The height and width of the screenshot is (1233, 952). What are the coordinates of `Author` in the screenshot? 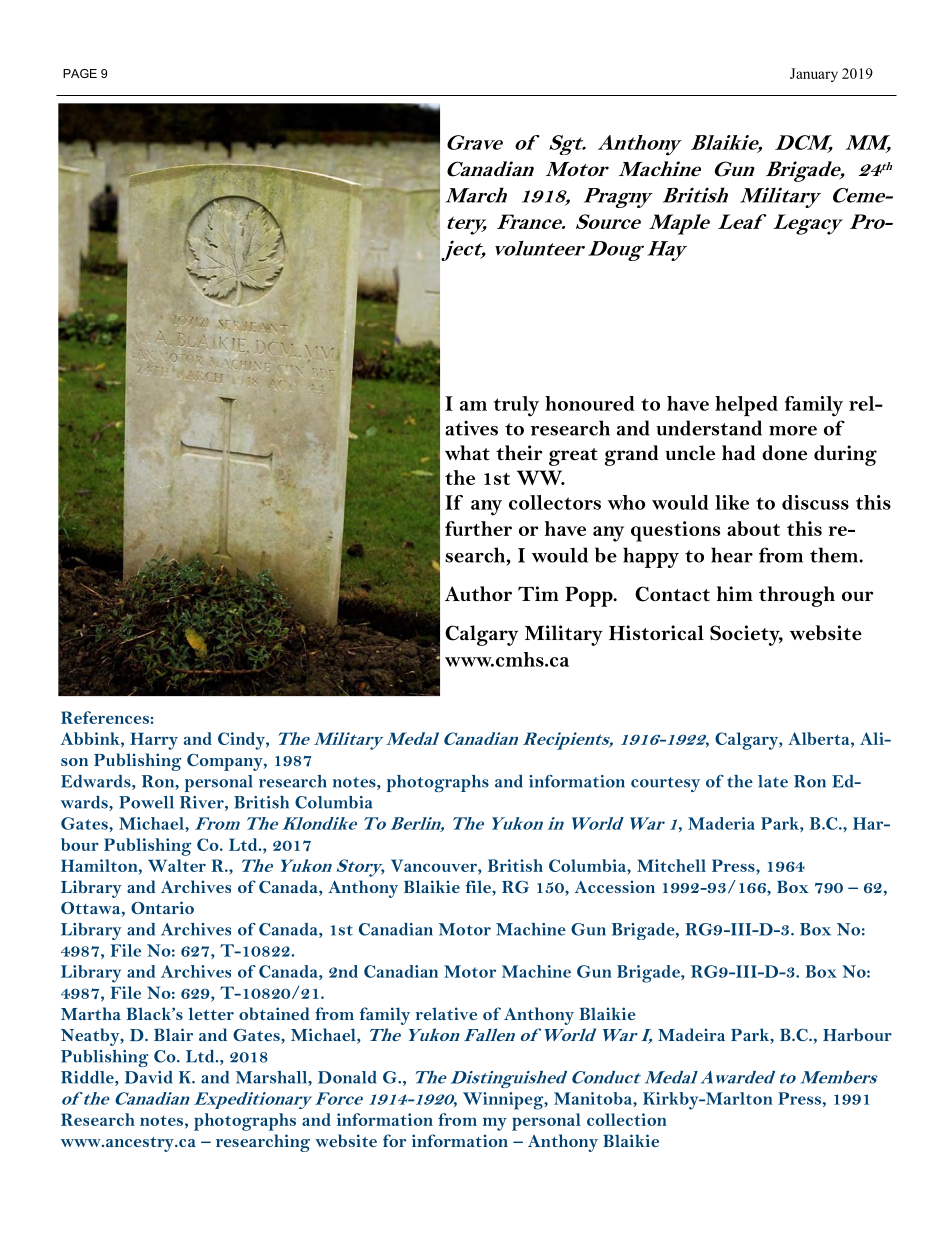 It's located at (478, 593).
